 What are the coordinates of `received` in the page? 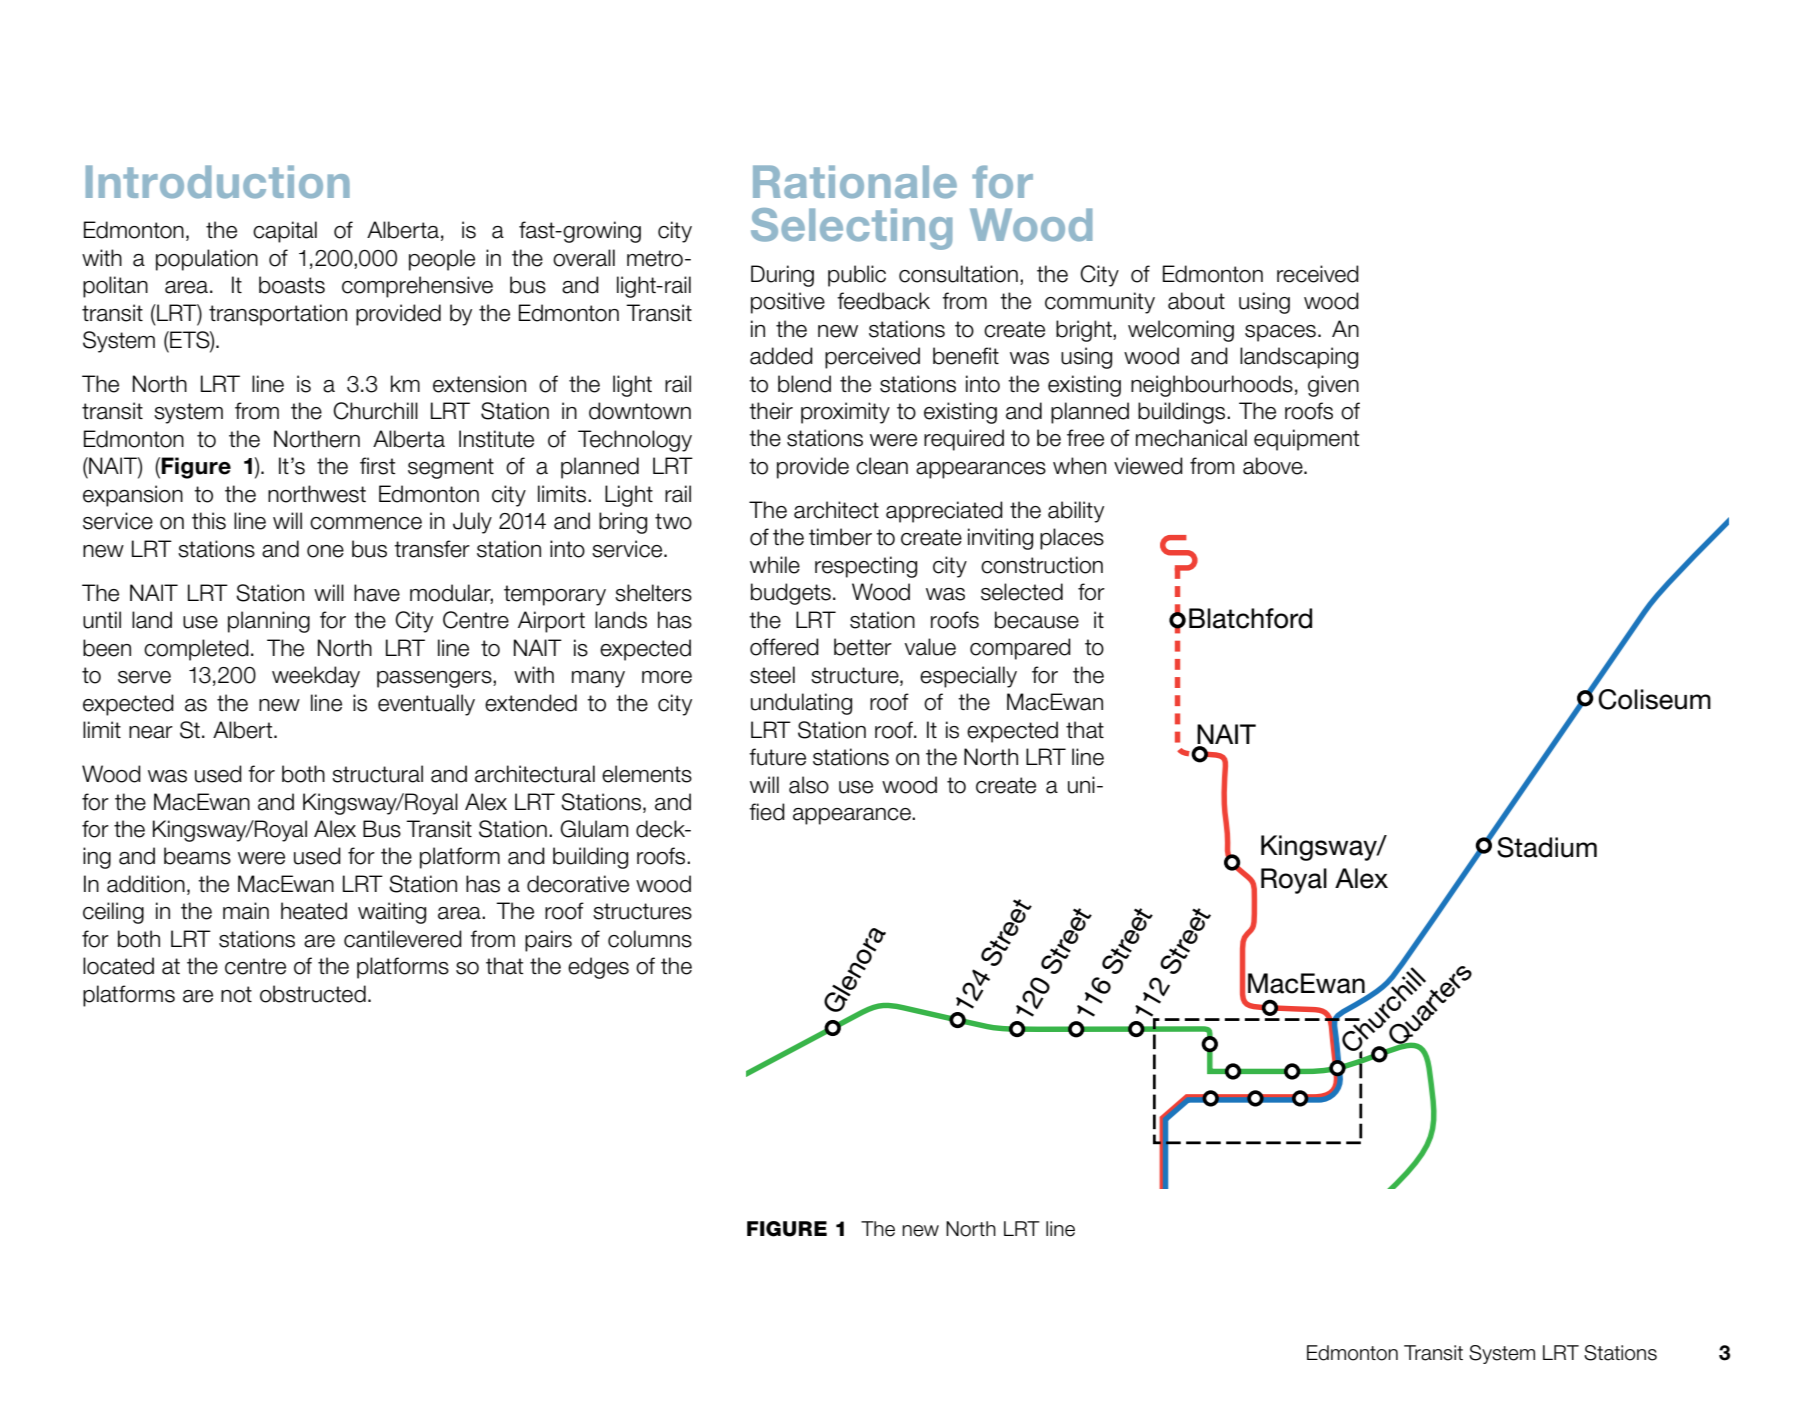 It's located at (1318, 274).
